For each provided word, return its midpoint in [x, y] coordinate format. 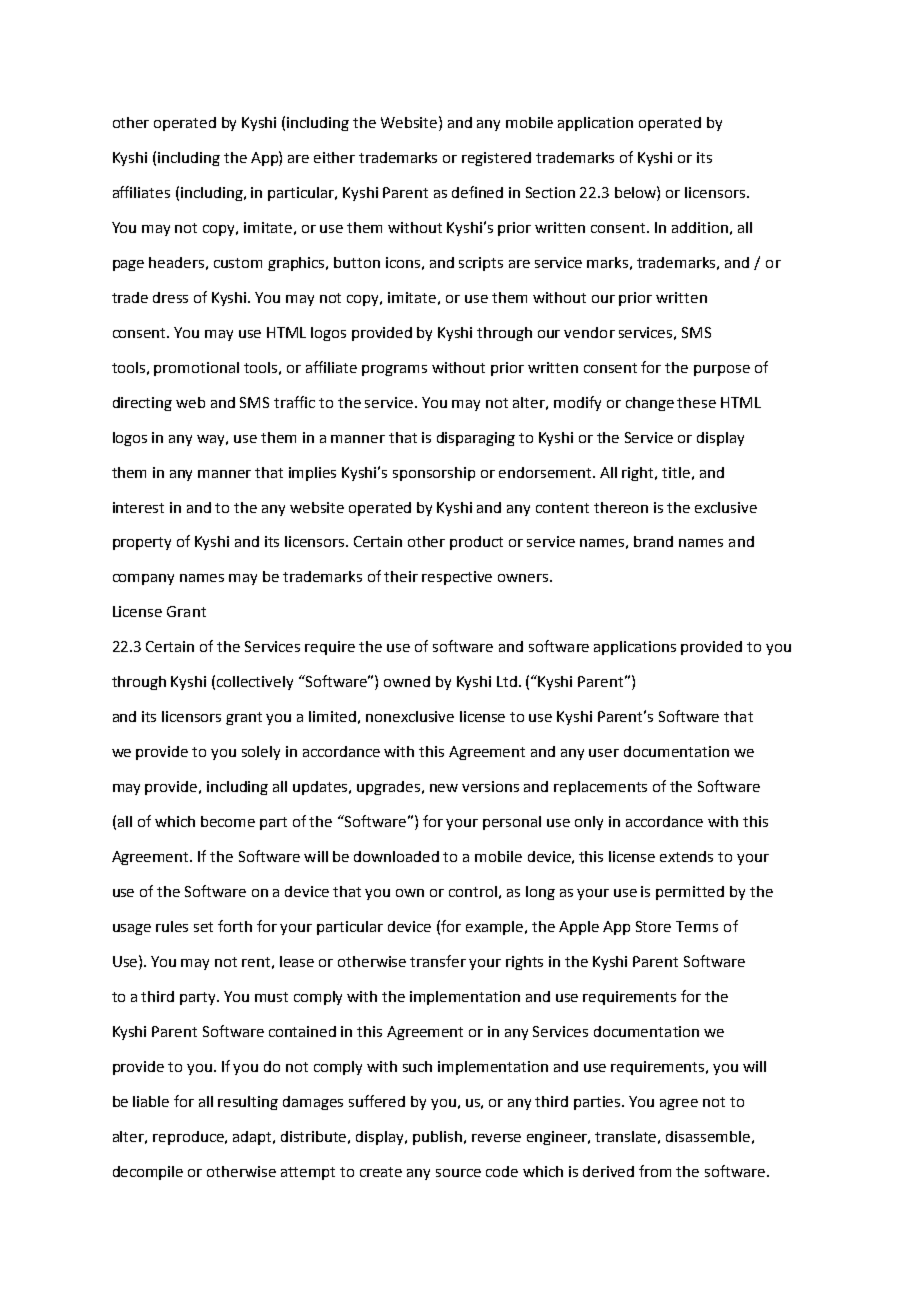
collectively [255, 683]
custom [238, 263]
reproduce [189, 1138]
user [604, 753]
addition [700, 227]
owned [407, 681]
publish [437, 1138]
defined [477, 192]
